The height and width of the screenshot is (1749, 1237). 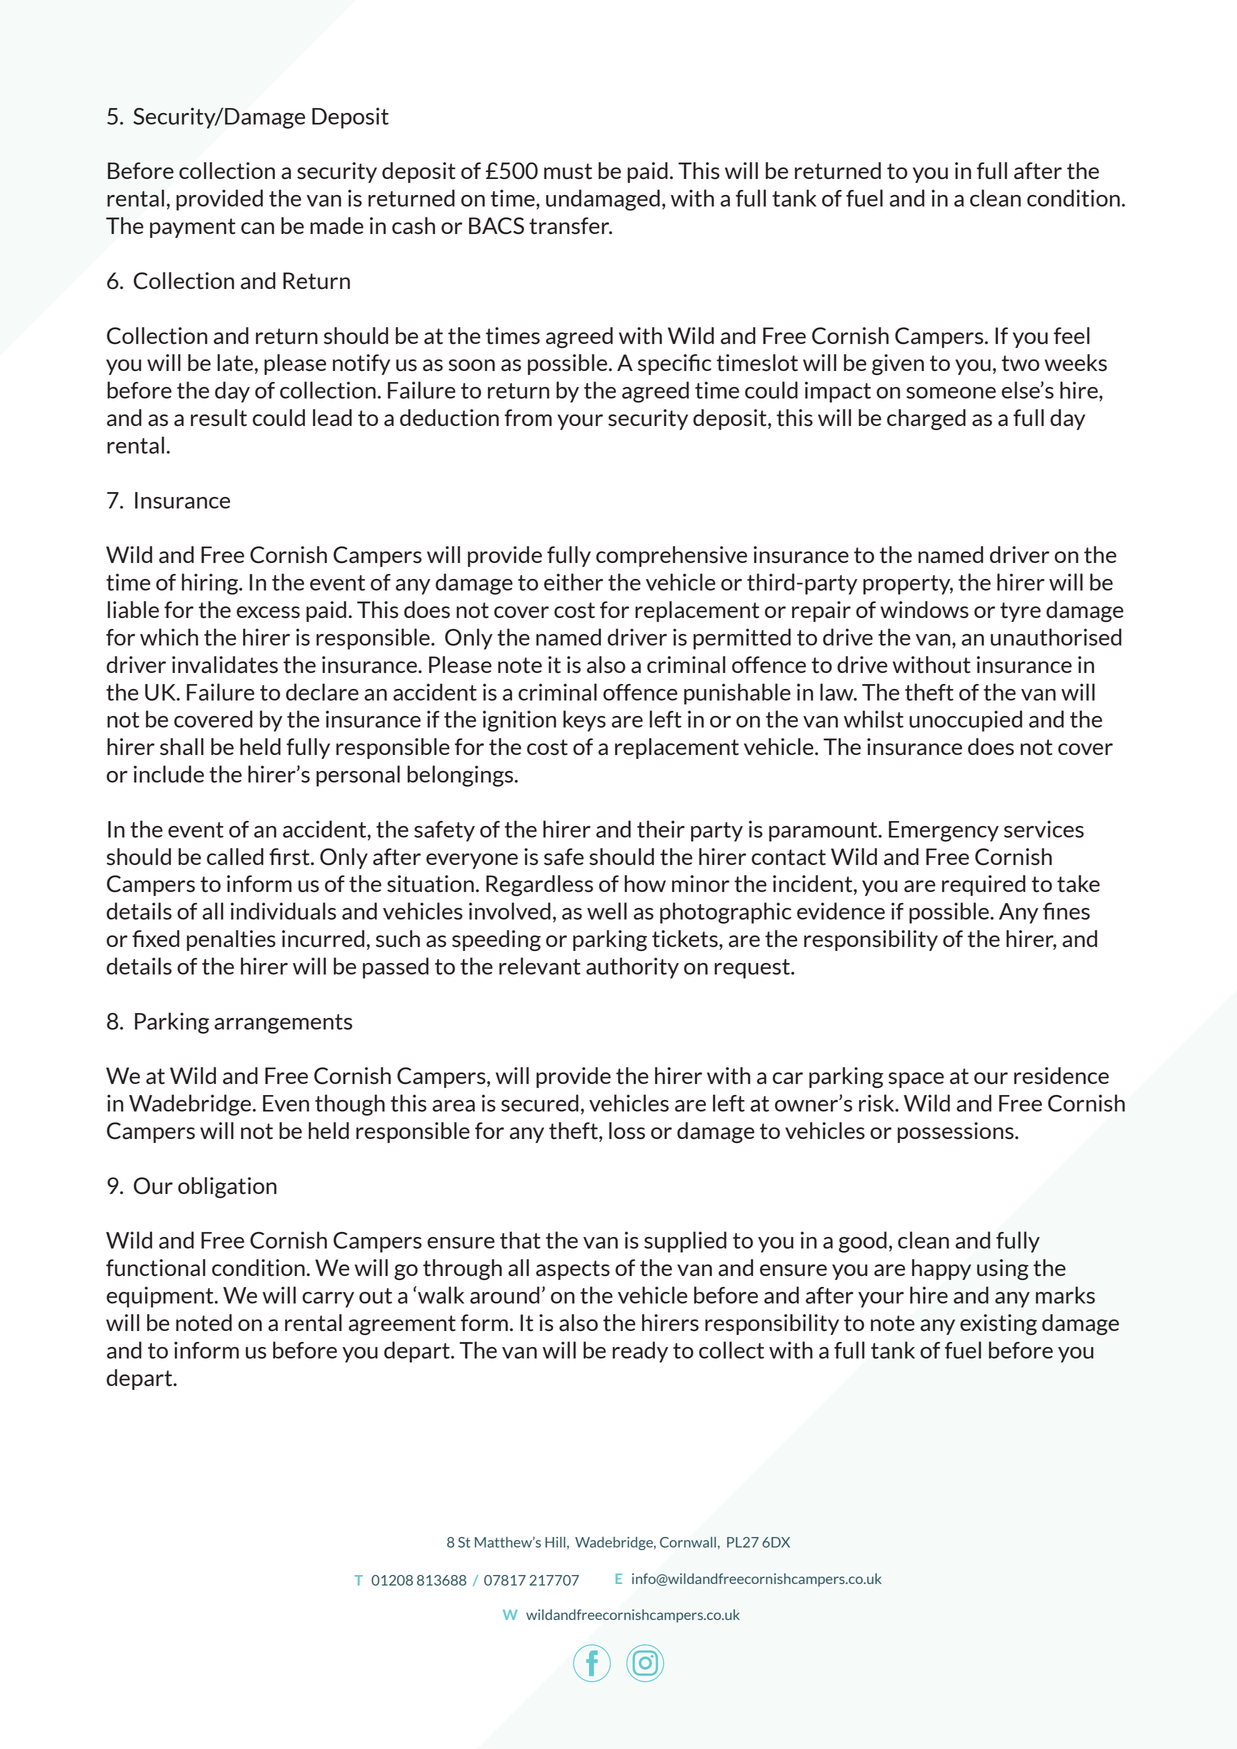 What do you see at coordinates (257, 228) in the screenshot?
I see `can` at bounding box center [257, 228].
